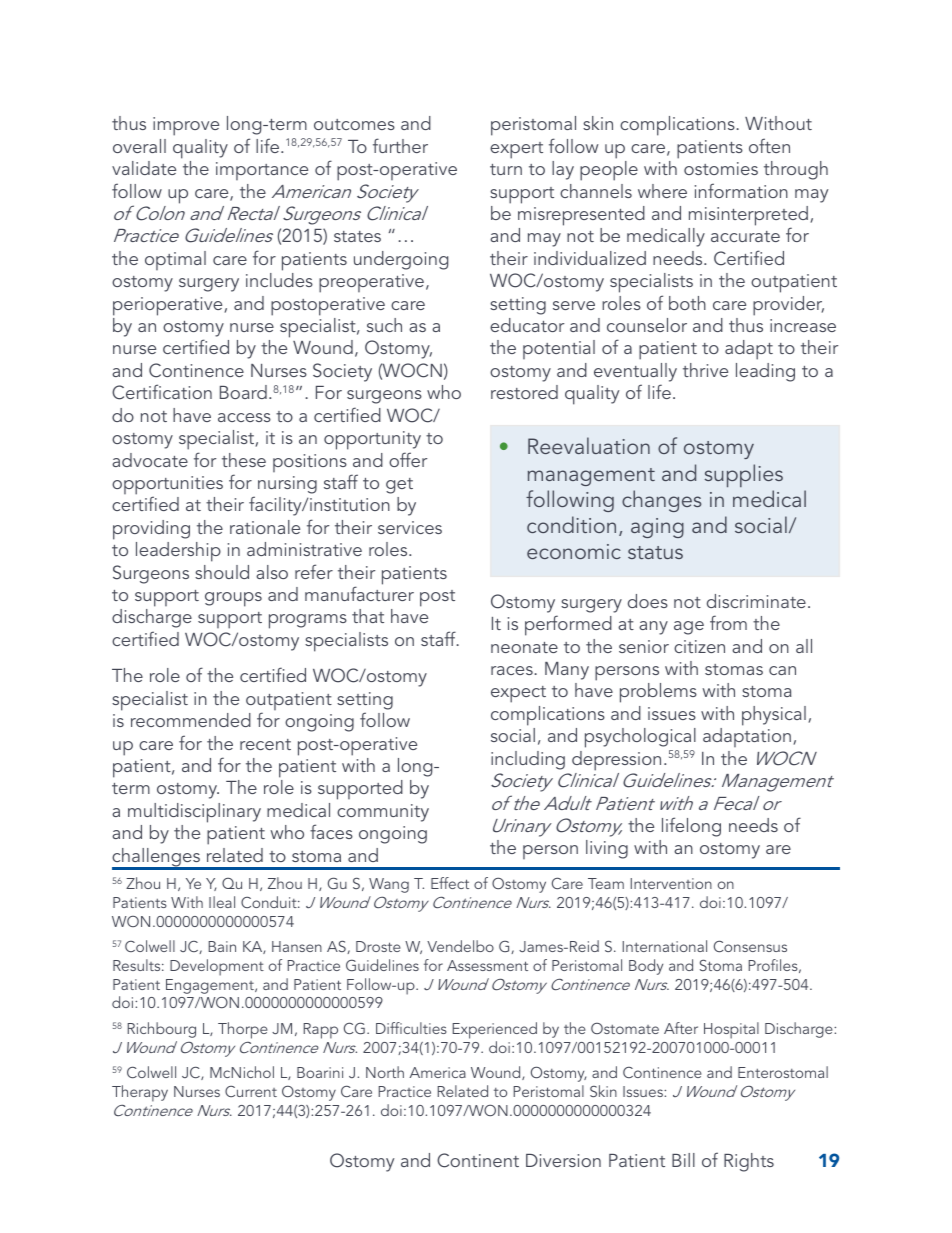 This document has width=952, height=1233. What do you see at coordinates (524, 647) in the document?
I see `neonate` at bounding box center [524, 647].
